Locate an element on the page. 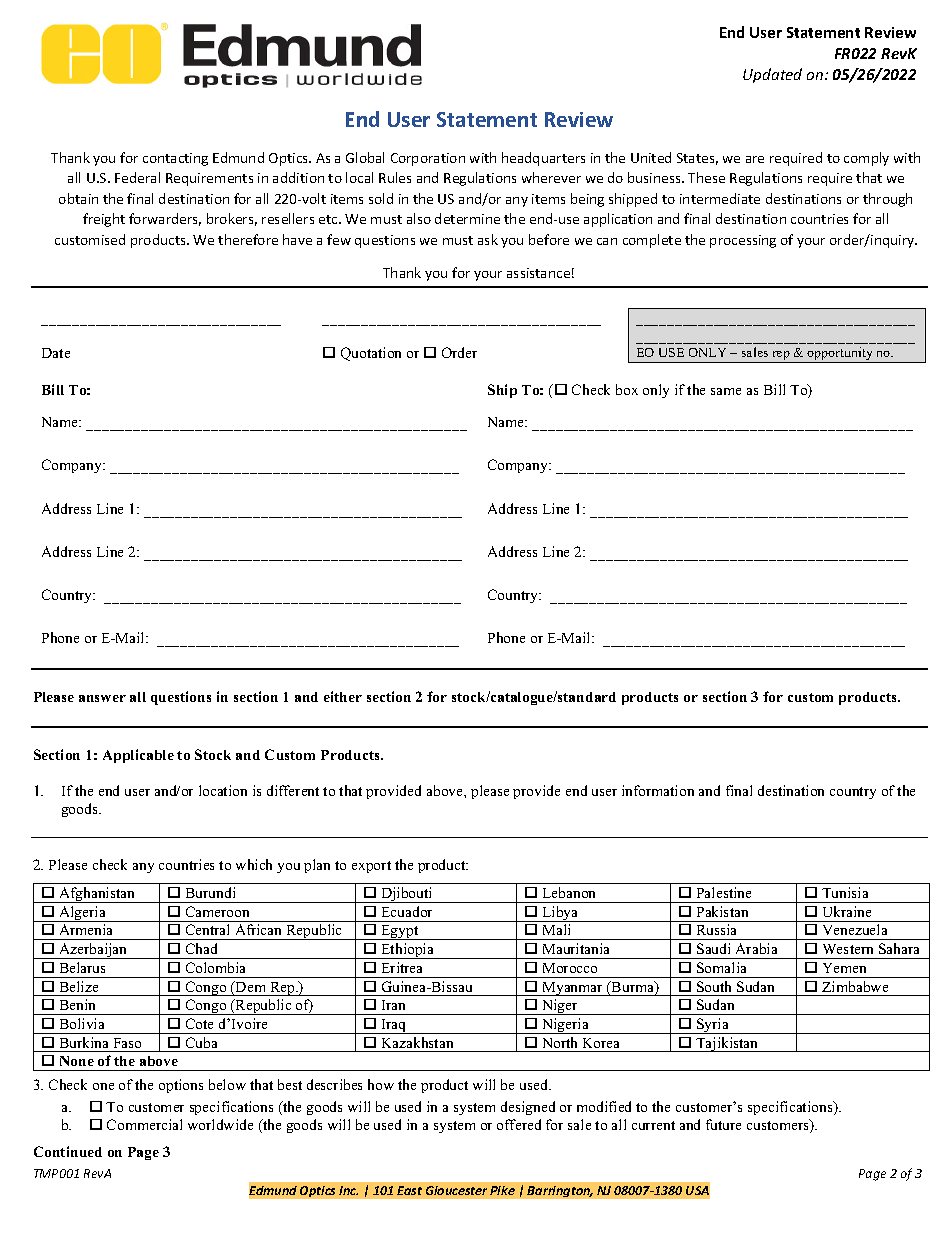 The width and height of the document is (952, 1233). Gloucester is located at coordinates (456, 1190).
